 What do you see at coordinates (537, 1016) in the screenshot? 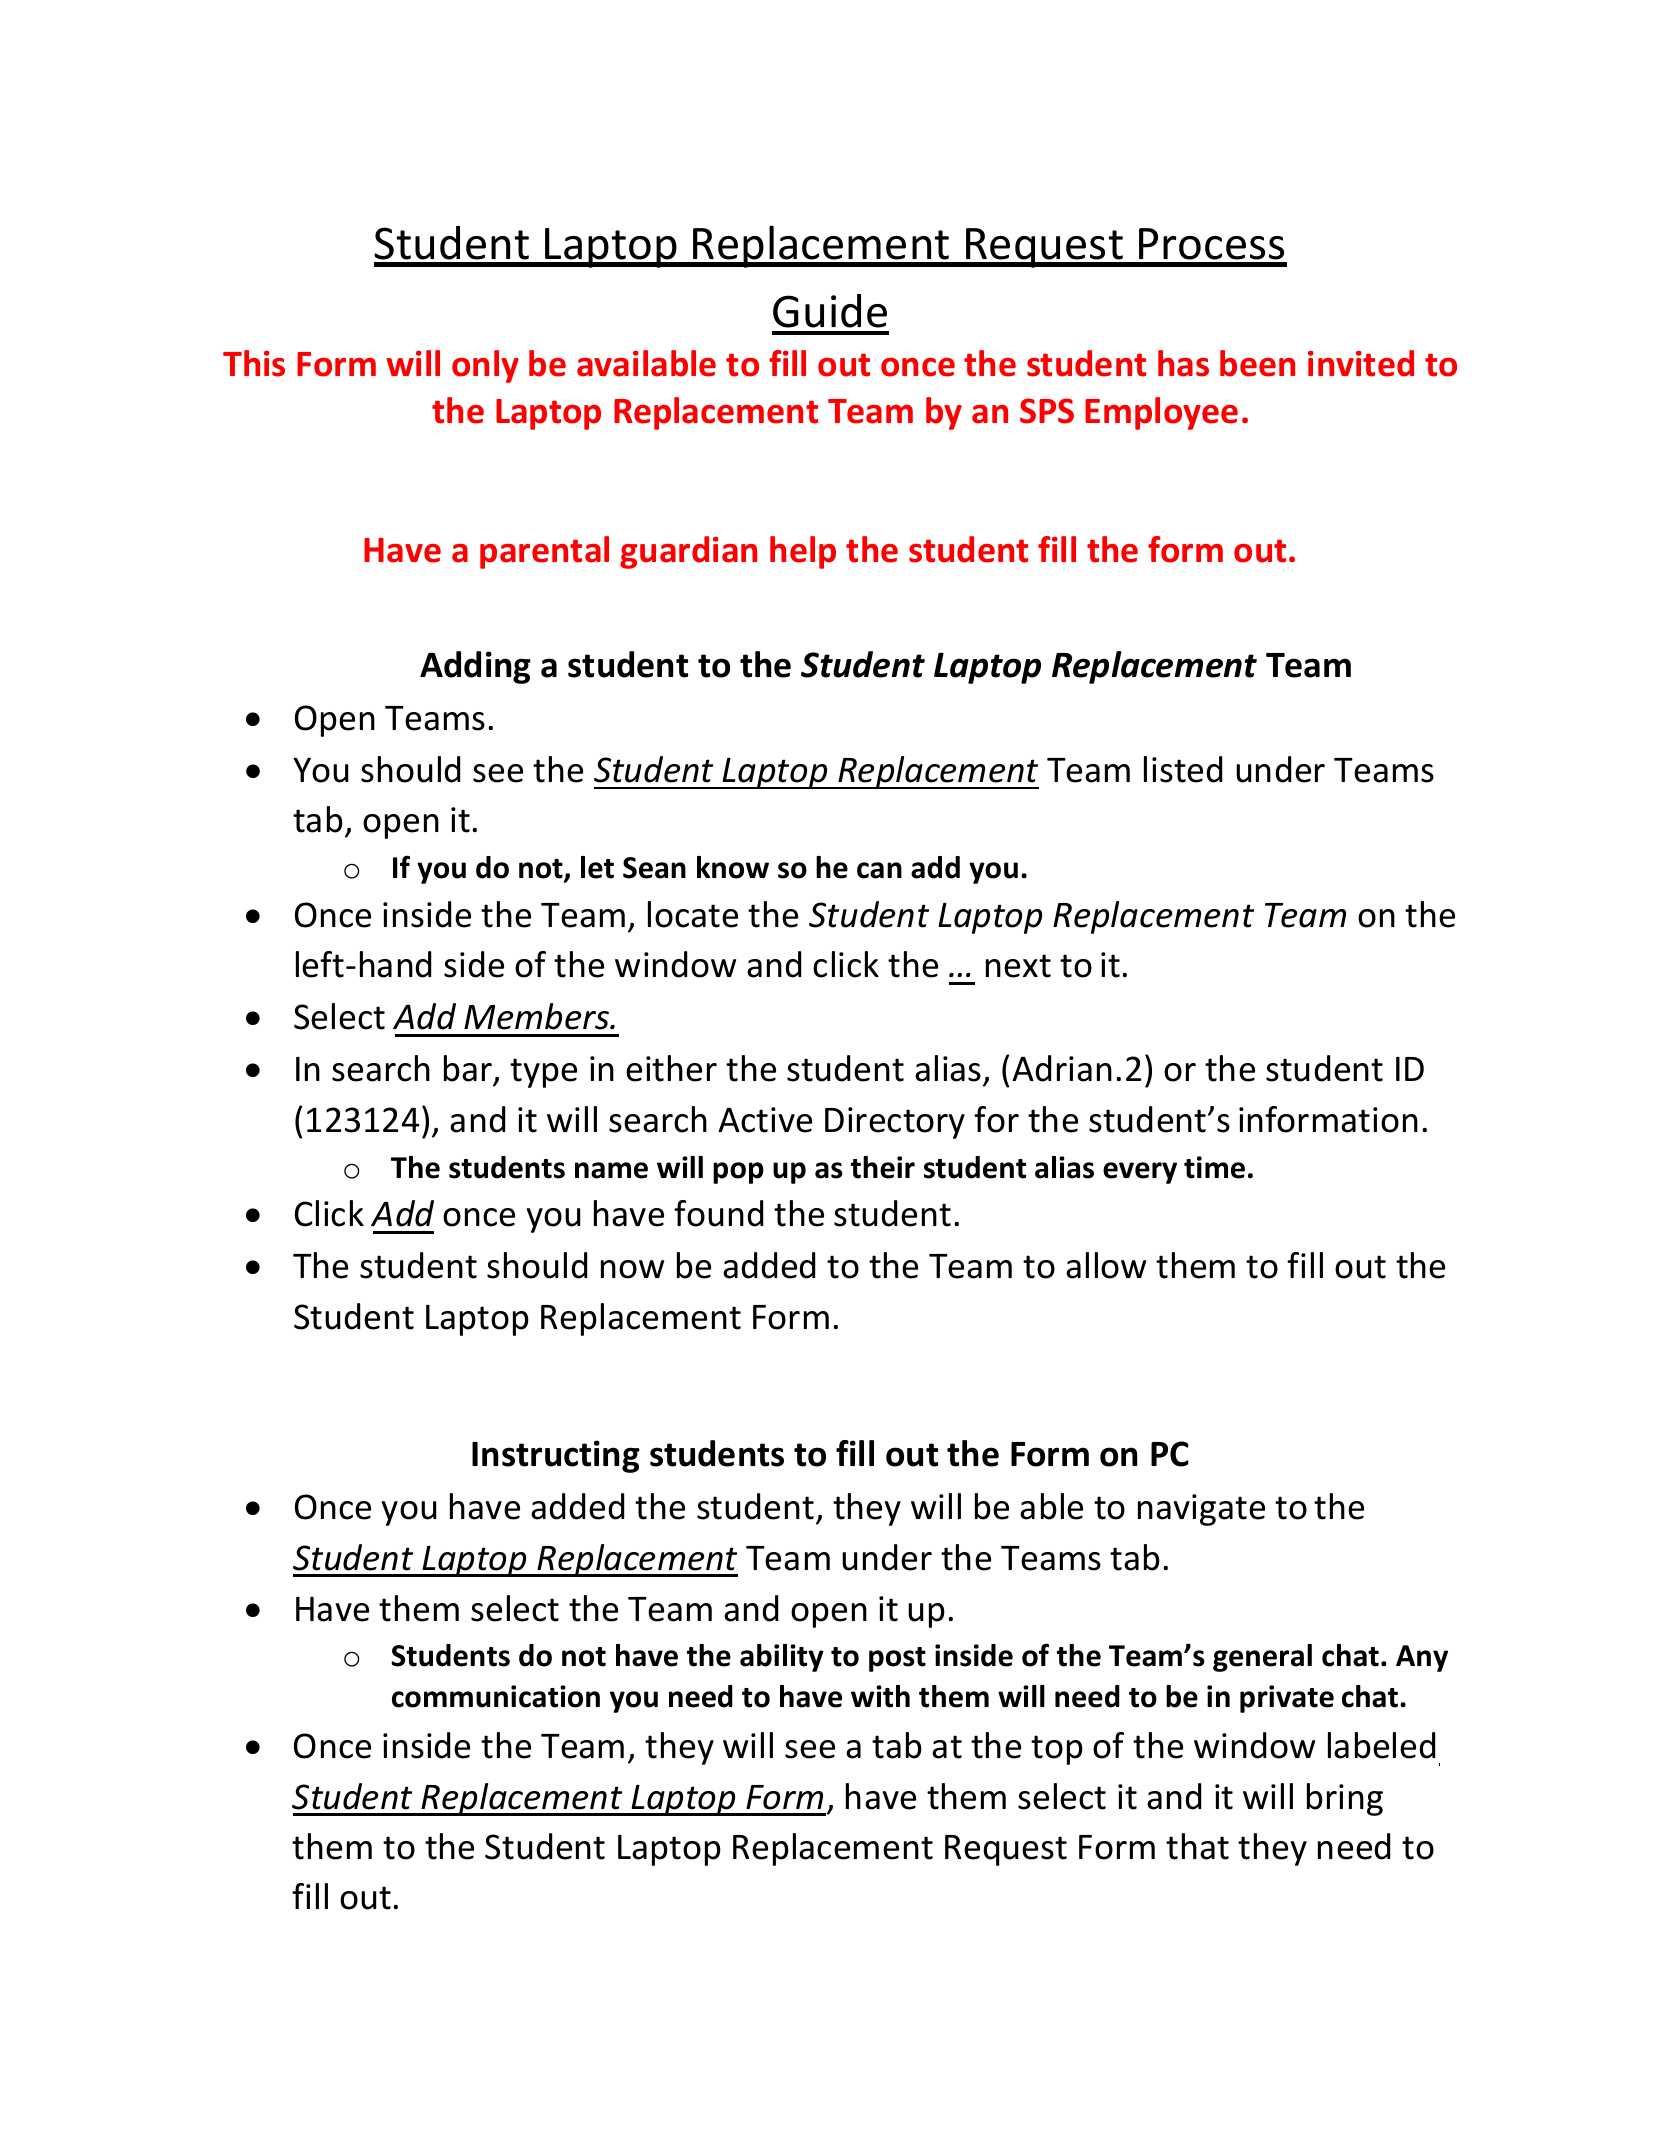
I see `Members` at bounding box center [537, 1016].
